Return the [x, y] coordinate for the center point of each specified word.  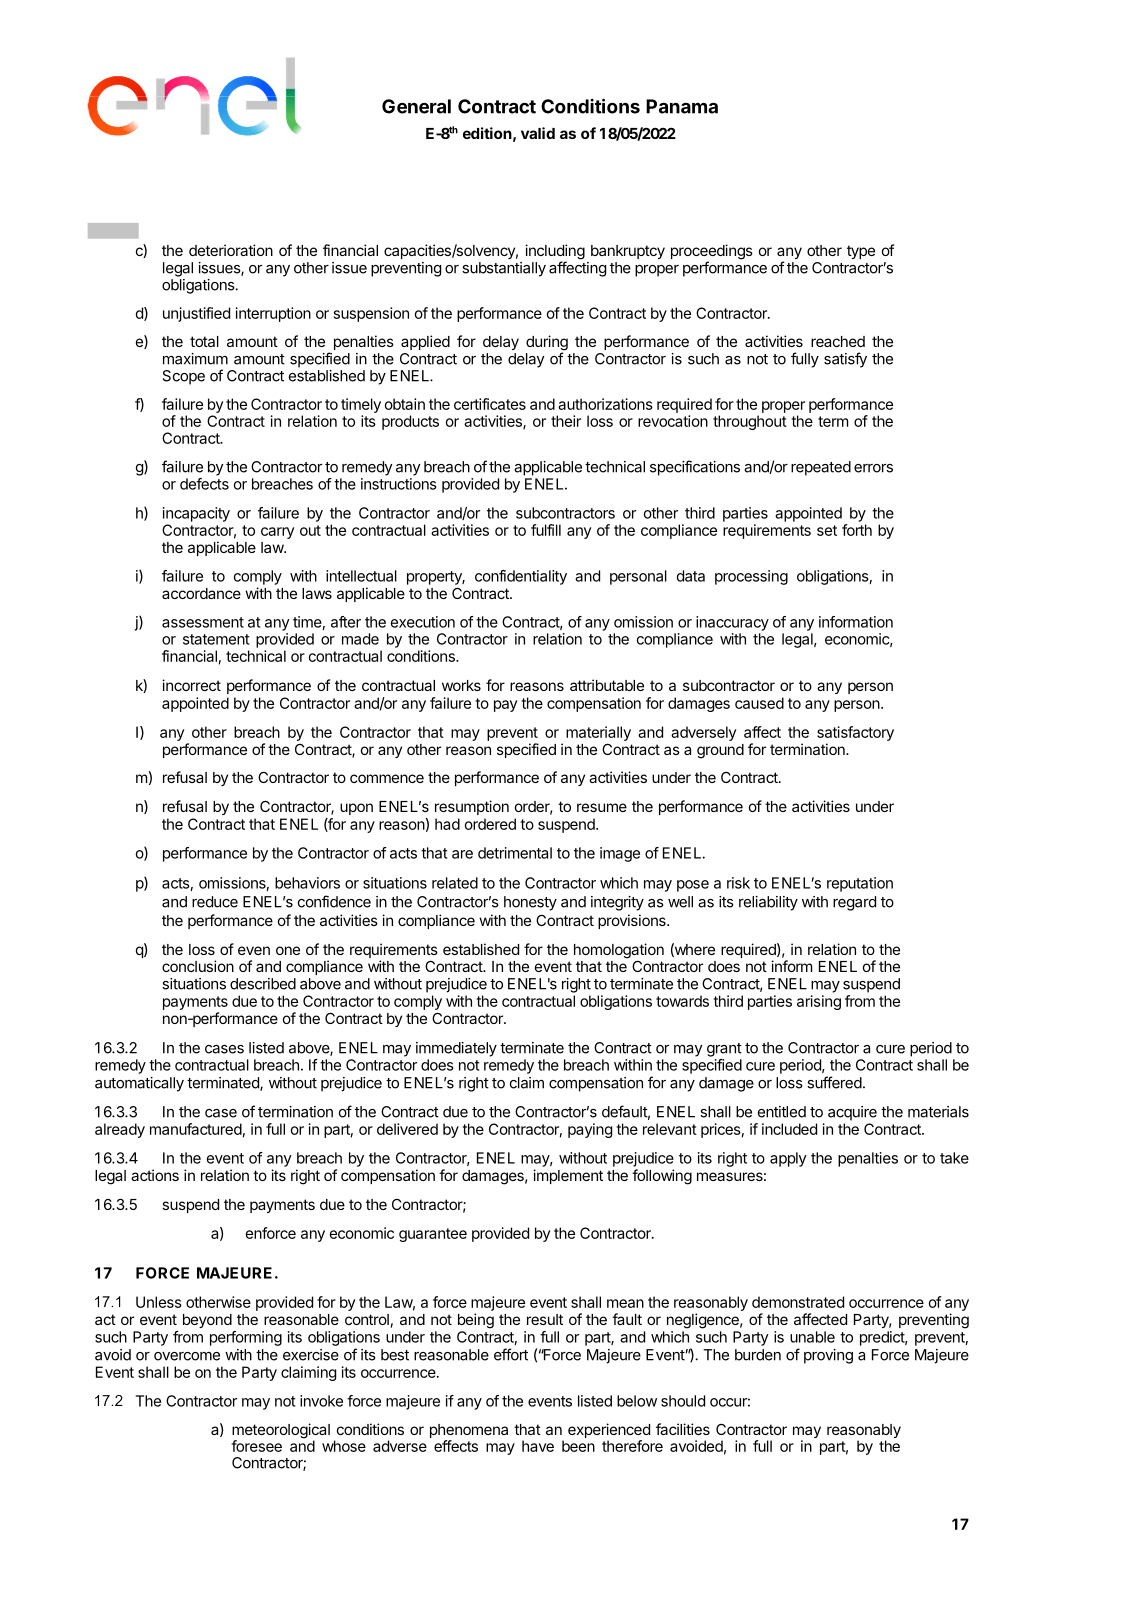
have [538, 1446]
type [861, 252]
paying [590, 1130]
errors [873, 468]
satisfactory [855, 733]
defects [204, 484]
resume [602, 807]
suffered [834, 1082]
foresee [256, 1446]
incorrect [191, 685]
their [566, 421]
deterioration [231, 250]
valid [538, 133]
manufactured [196, 1129]
